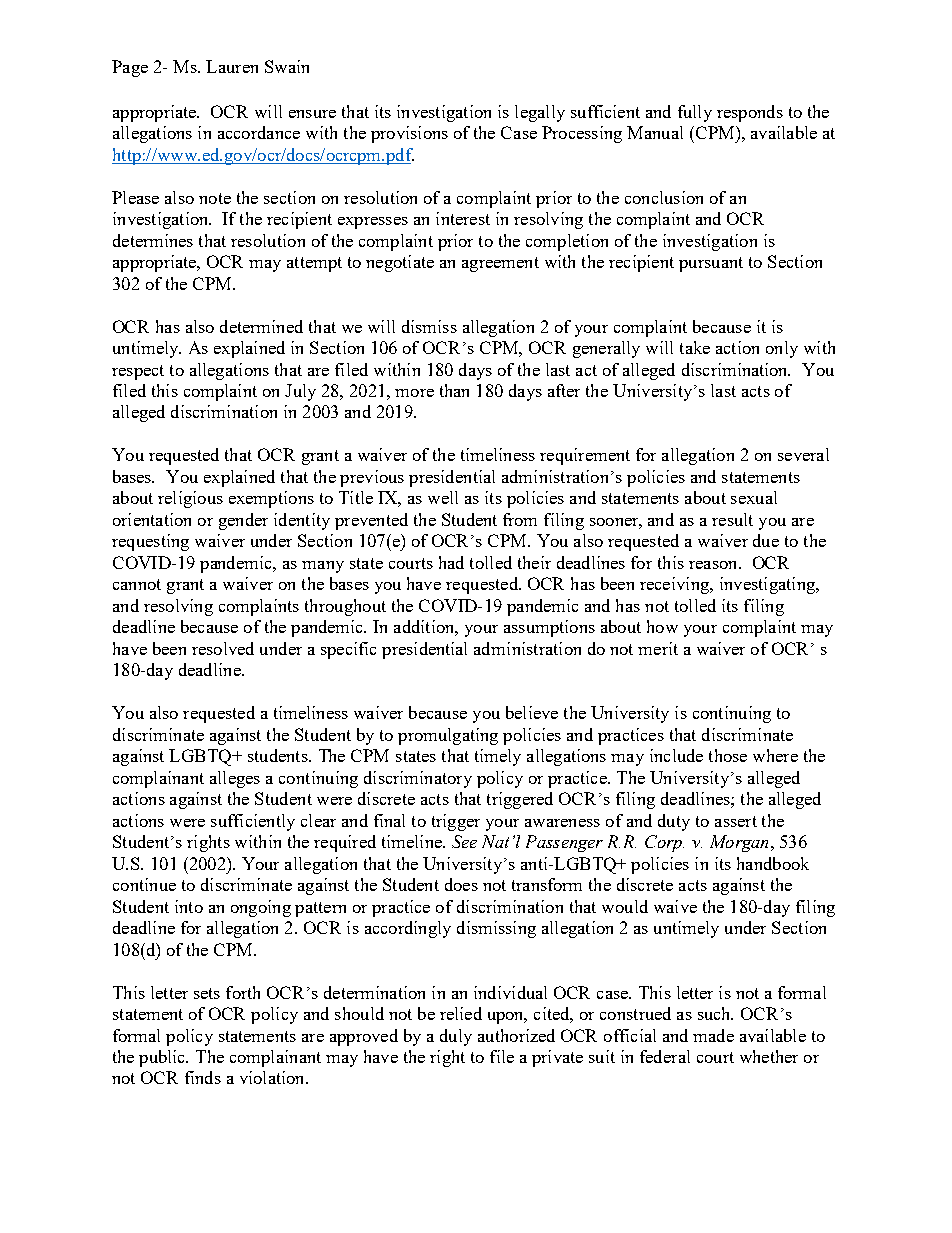  Describe the element at coordinates (232, 66) in the document. I see `Lauren` at that location.
